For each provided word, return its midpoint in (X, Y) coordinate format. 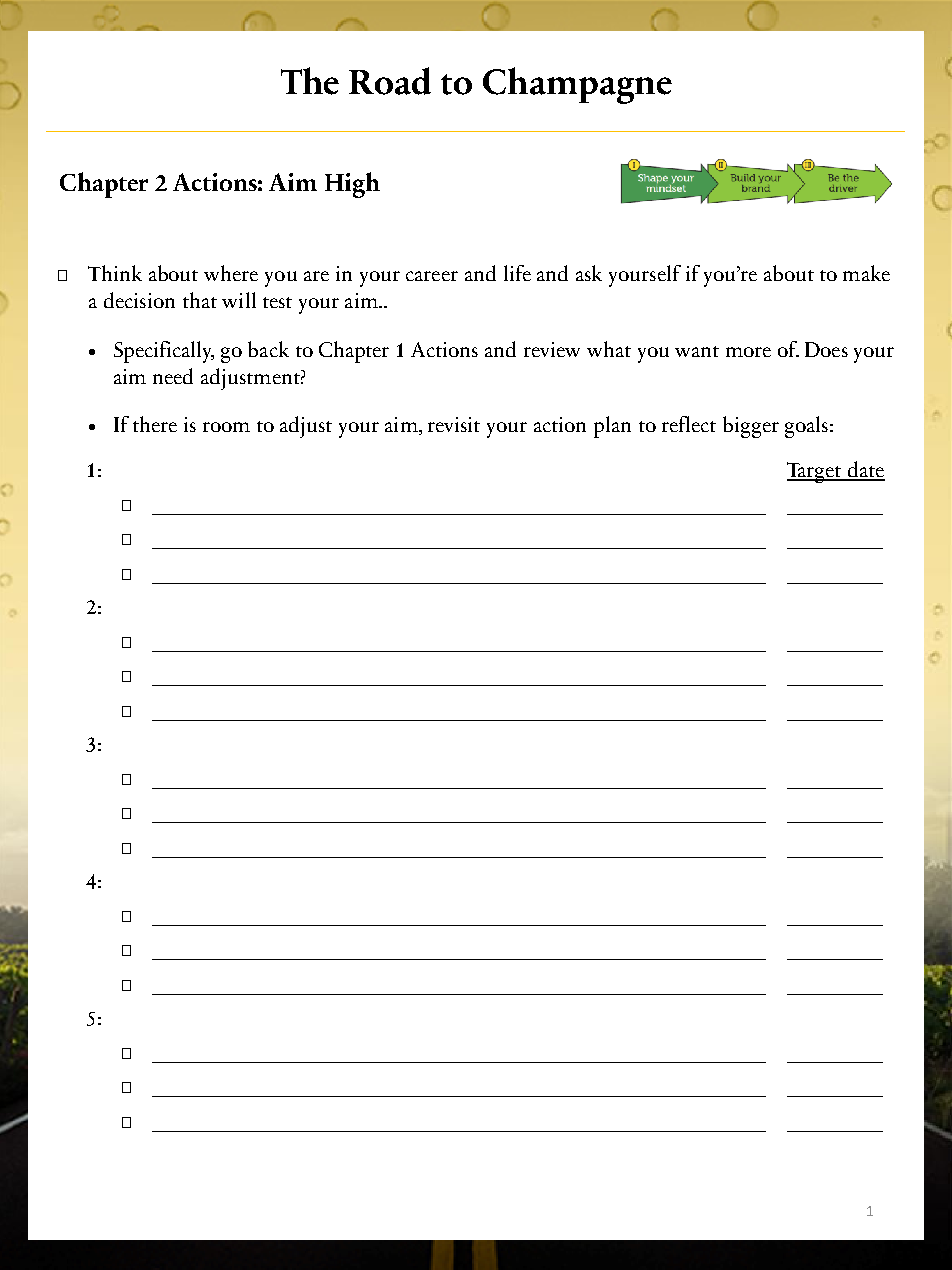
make (866, 273)
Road (390, 81)
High (352, 185)
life (517, 273)
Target (815, 472)
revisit (454, 424)
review (552, 349)
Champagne (577, 85)
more (748, 352)
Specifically (164, 352)
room (226, 427)
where (231, 273)
